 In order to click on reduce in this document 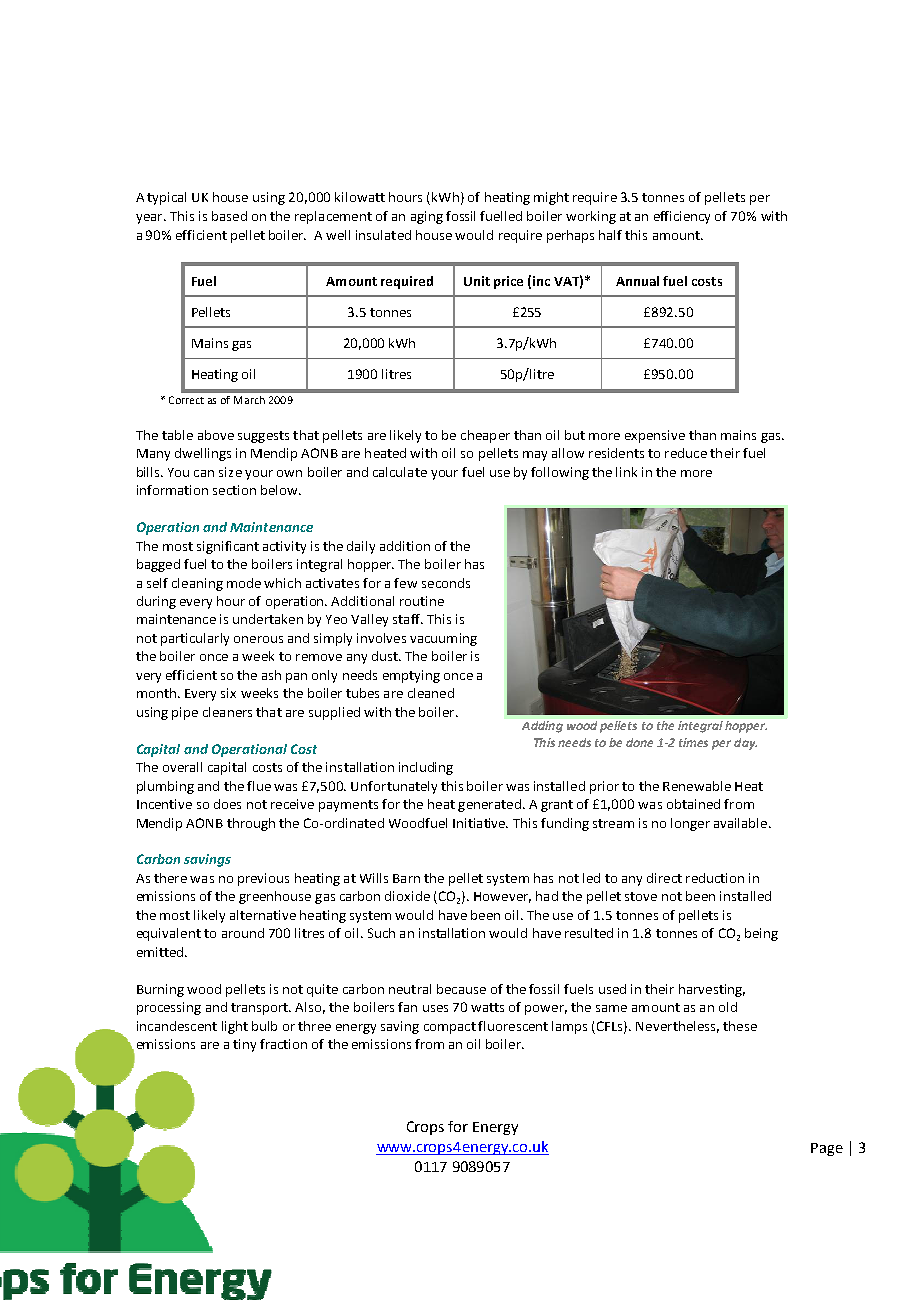, I will do `click(686, 453)`.
